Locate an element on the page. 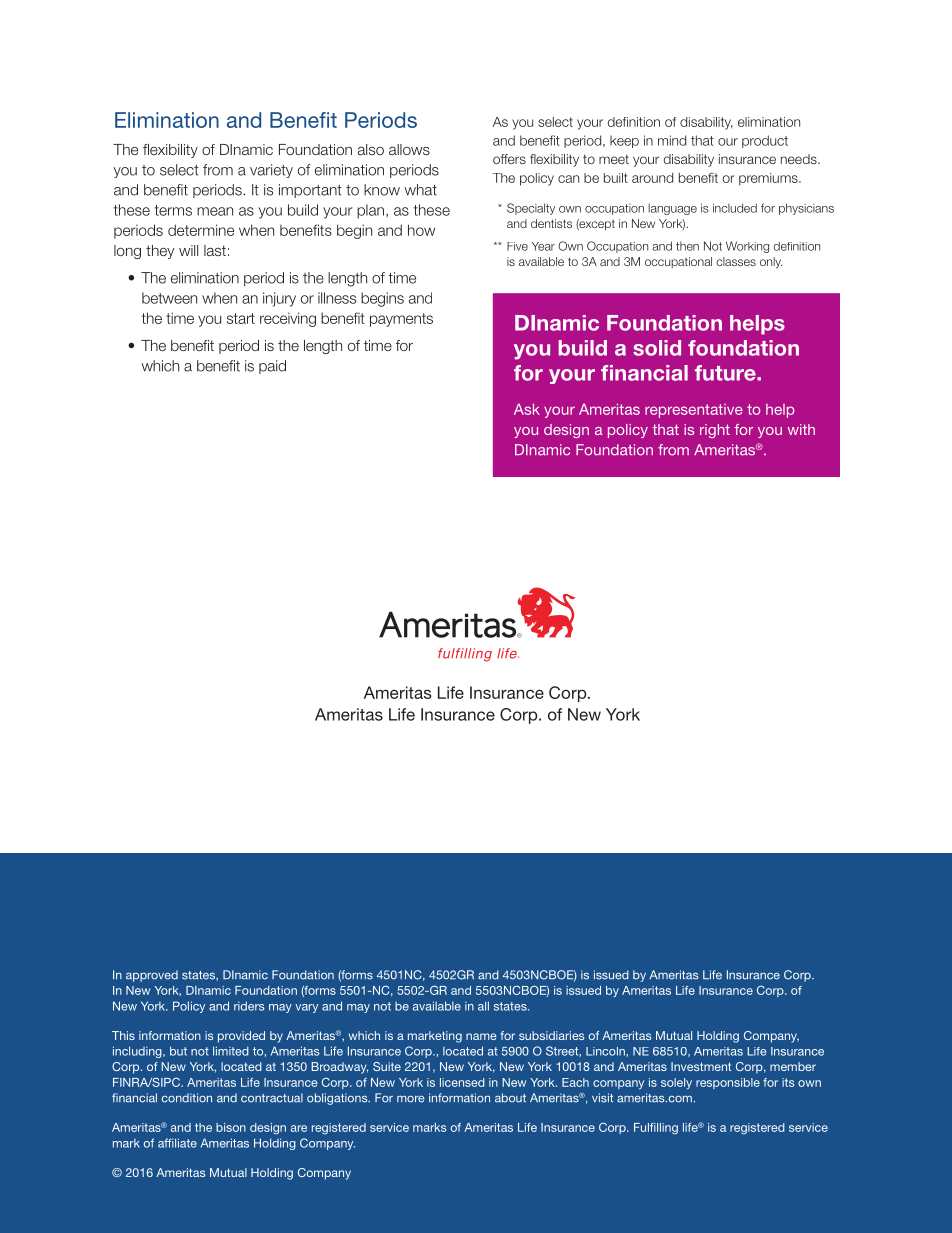 The height and width of the image is (1233, 952). right is located at coordinates (715, 431).
